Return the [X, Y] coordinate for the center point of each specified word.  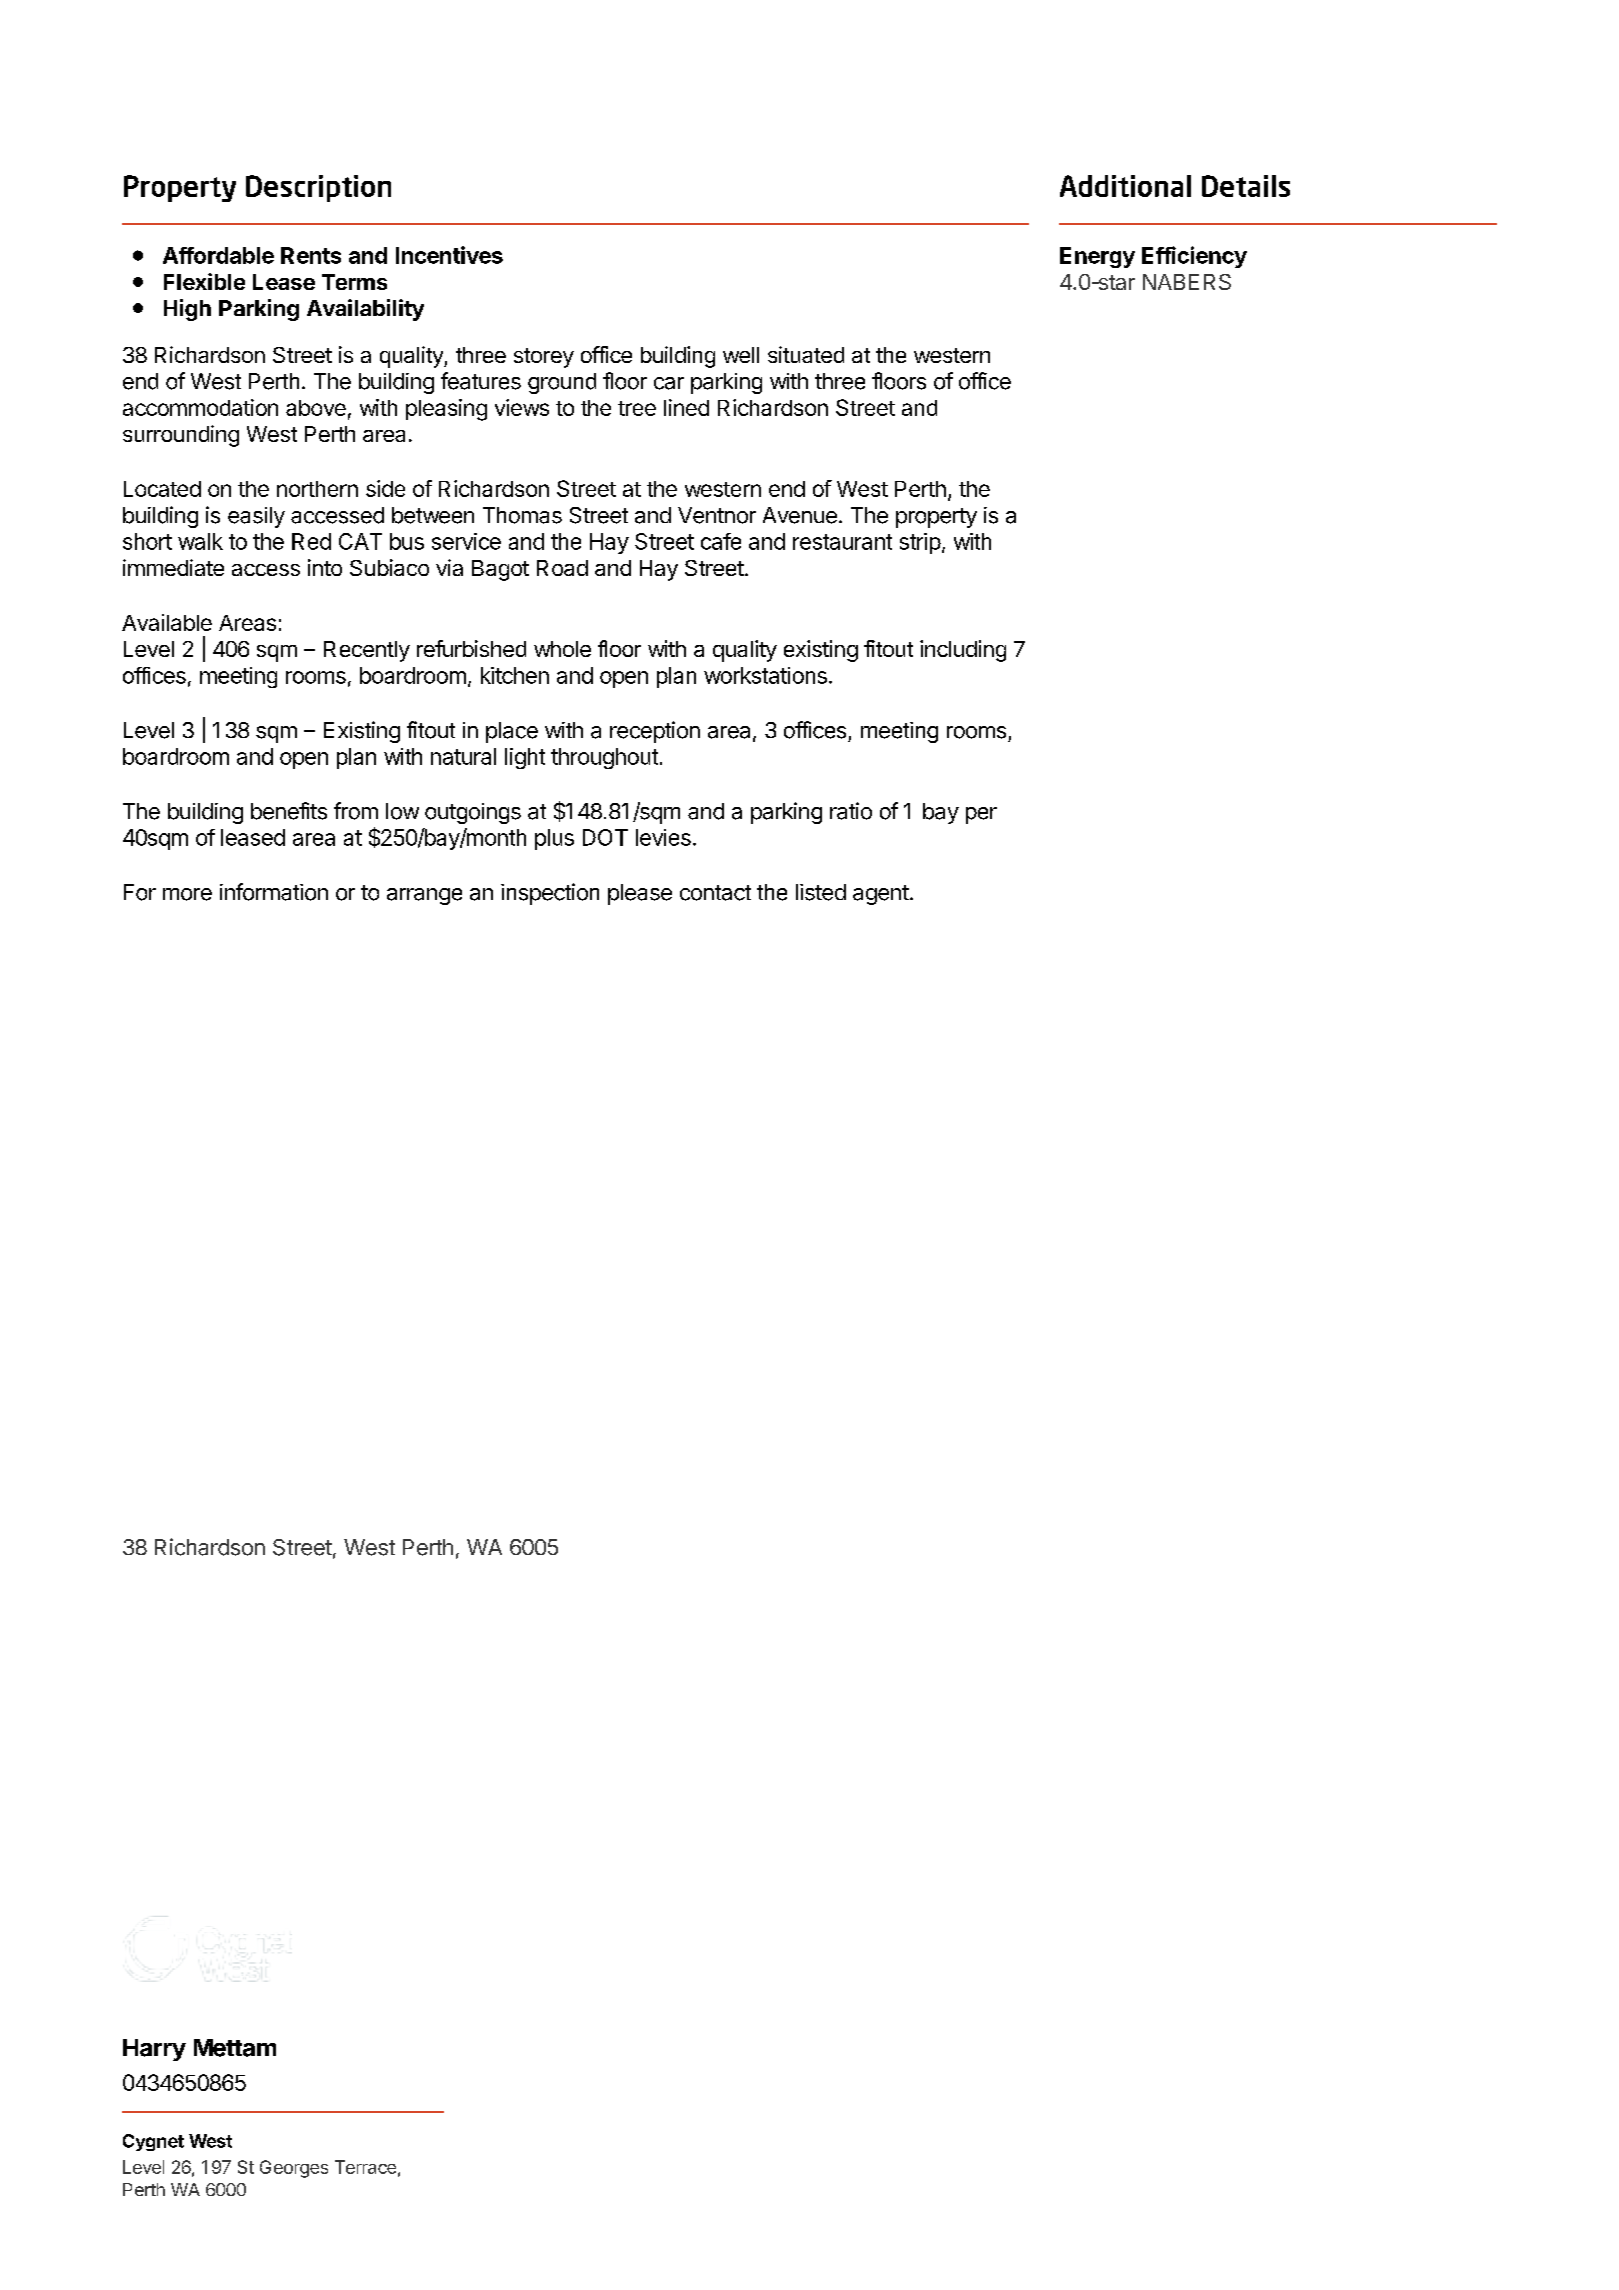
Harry [154, 2050]
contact [715, 893]
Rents [311, 255]
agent [881, 895]
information [274, 892]
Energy [1097, 257]
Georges [294, 2169]
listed [821, 892]
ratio [851, 811]
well [741, 355]
